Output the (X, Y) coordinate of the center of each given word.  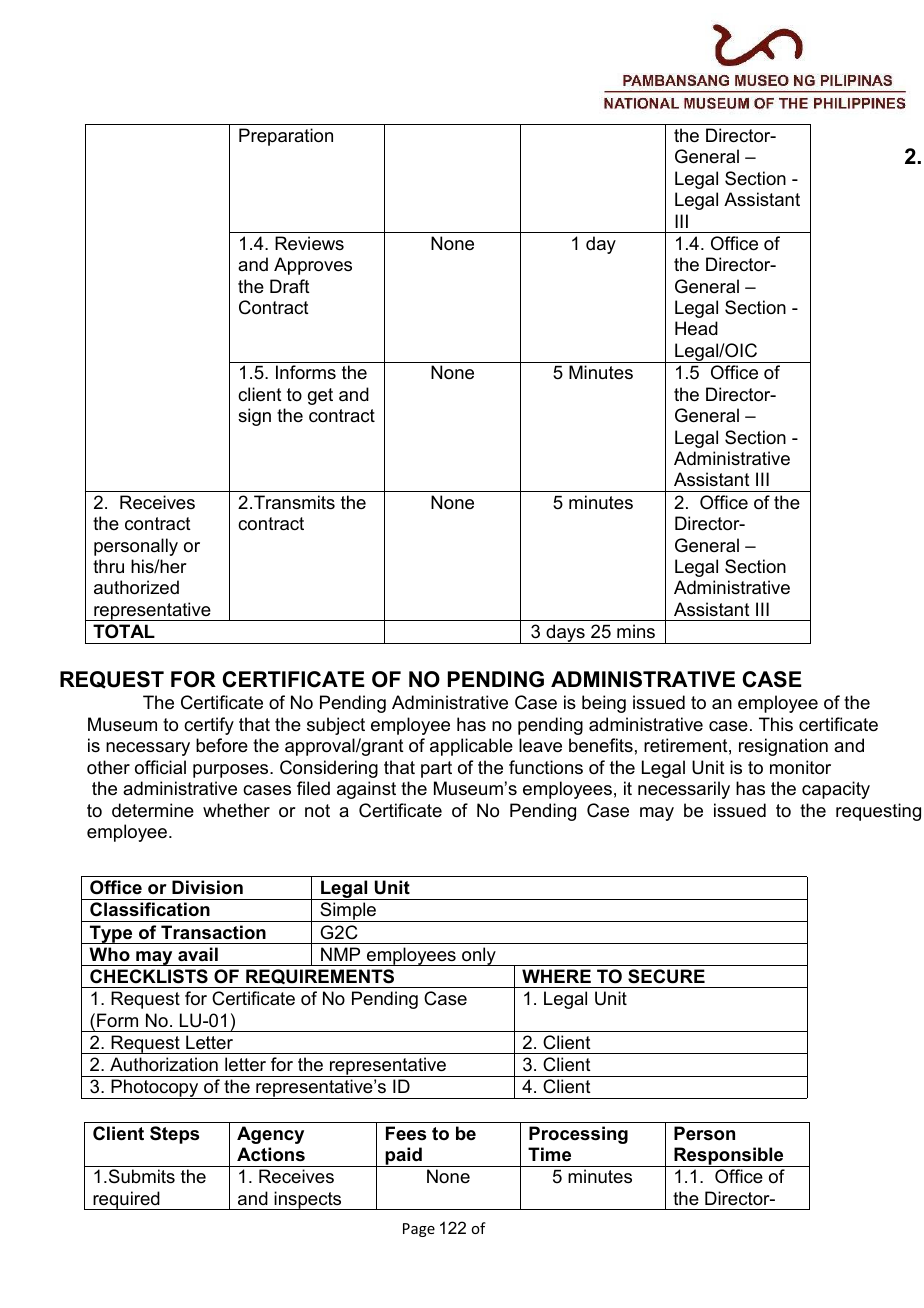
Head (696, 328)
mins (636, 631)
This (776, 724)
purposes (232, 771)
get (320, 396)
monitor (800, 767)
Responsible (729, 1157)
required (126, 1200)
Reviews (309, 243)
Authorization (164, 1064)
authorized (136, 587)
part (436, 769)
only (479, 956)
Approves (313, 266)
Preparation (286, 137)
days (565, 634)
